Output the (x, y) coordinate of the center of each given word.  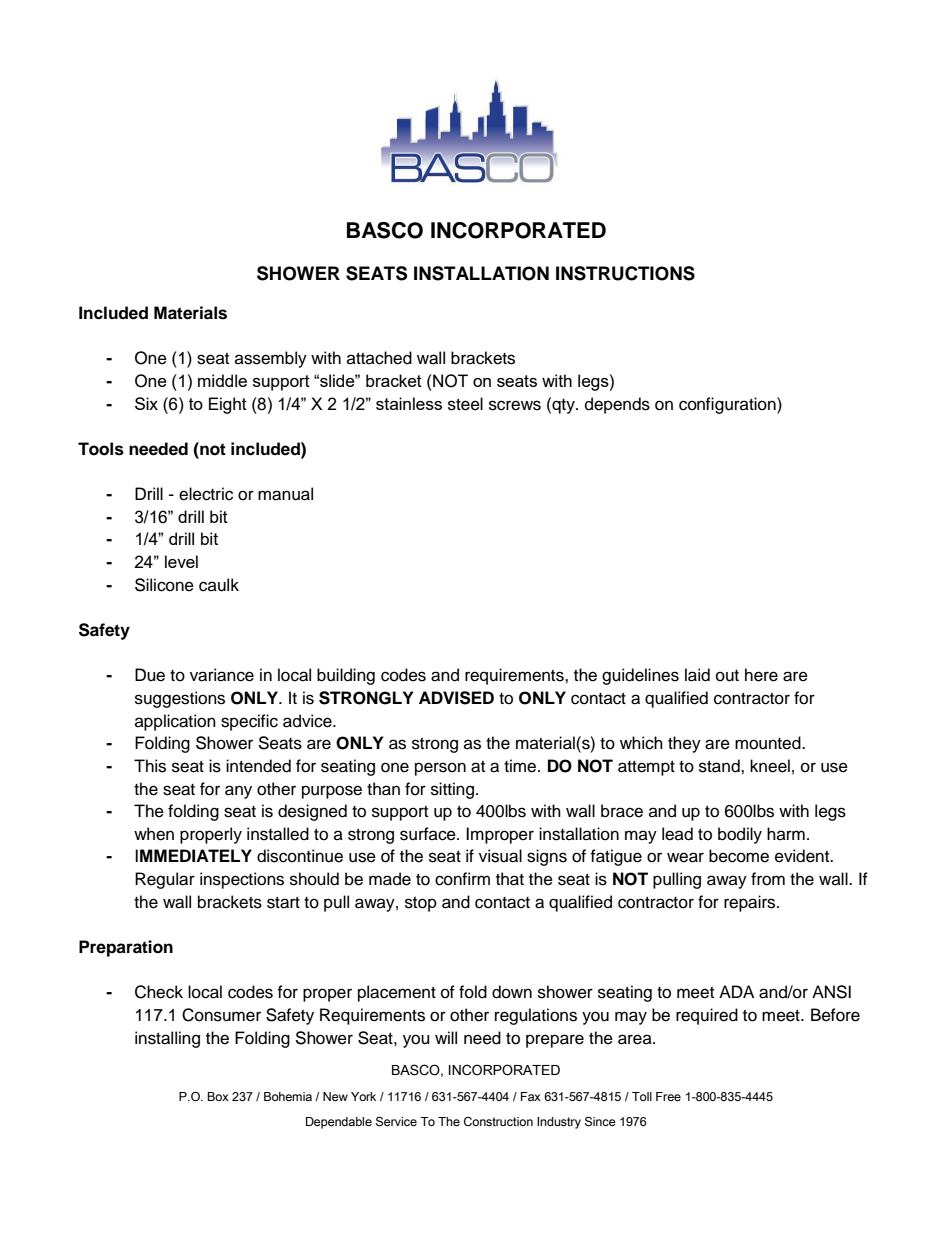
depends (617, 405)
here (761, 675)
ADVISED (456, 698)
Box (218, 1096)
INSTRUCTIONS (625, 273)
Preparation (126, 948)
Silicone (164, 585)
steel (465, 404)
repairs (751, 903)
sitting (454, 790)
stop (421, 904)
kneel (770, 766)
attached (379, 358)
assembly (271, 359)
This (150, 766)
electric (206, 494)
